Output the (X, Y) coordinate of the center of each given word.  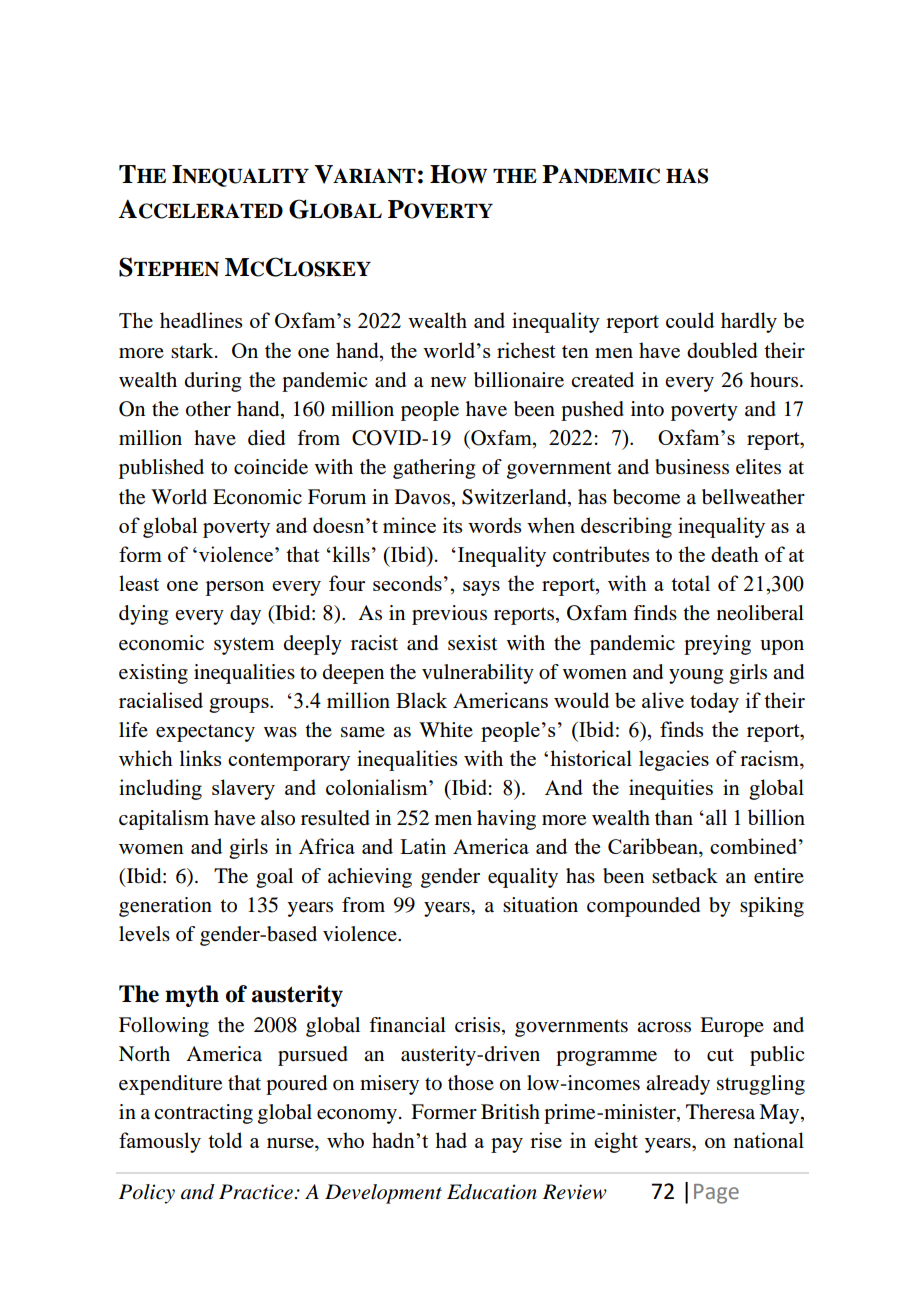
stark (193, 350)
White (446, 729)
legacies (674, 760)
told (225, 1140)
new (448, 382)
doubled (722, 350)
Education (492, 1192)
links (200, 758)
